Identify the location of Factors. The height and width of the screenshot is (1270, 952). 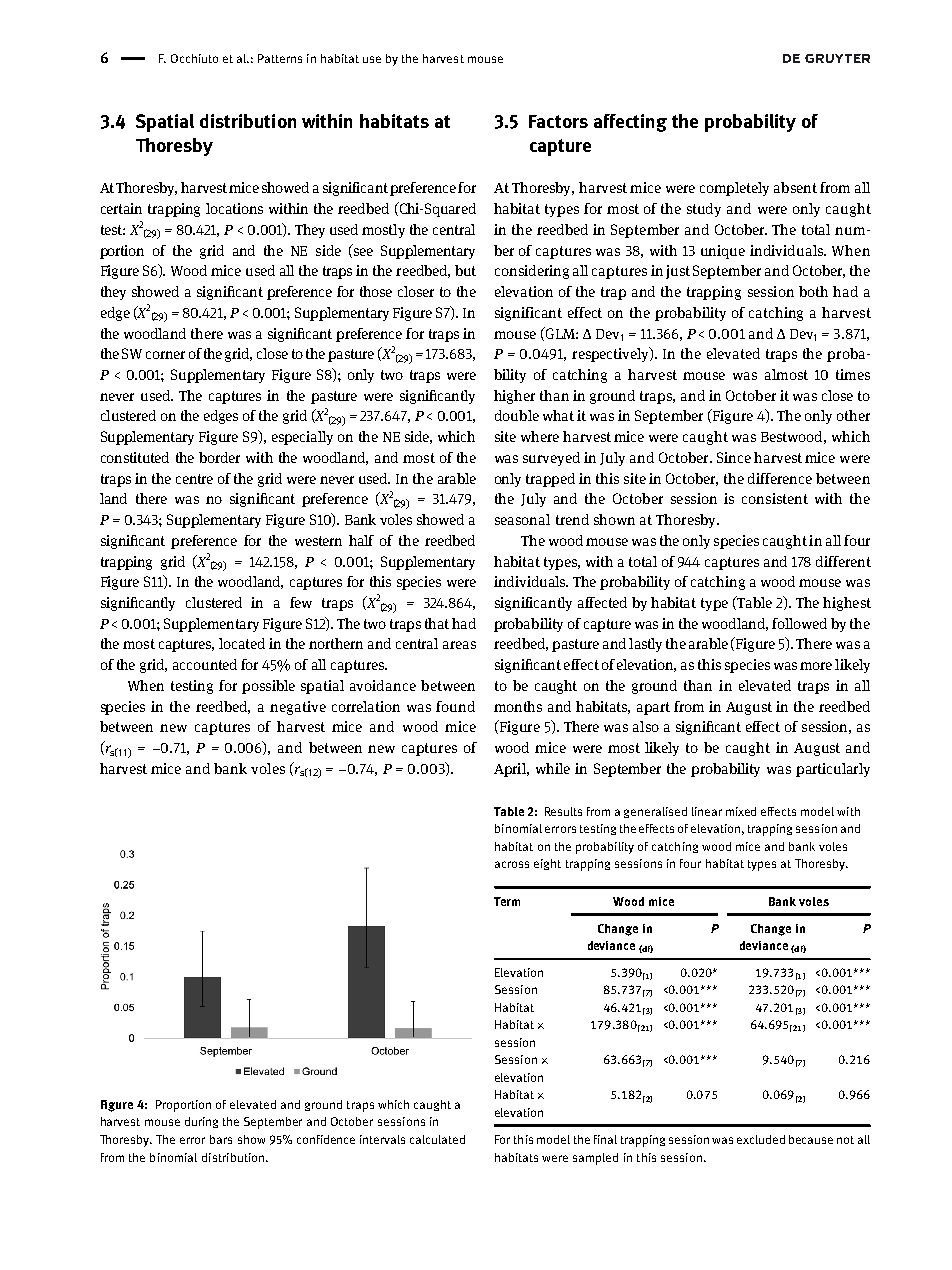
(558, 121).
